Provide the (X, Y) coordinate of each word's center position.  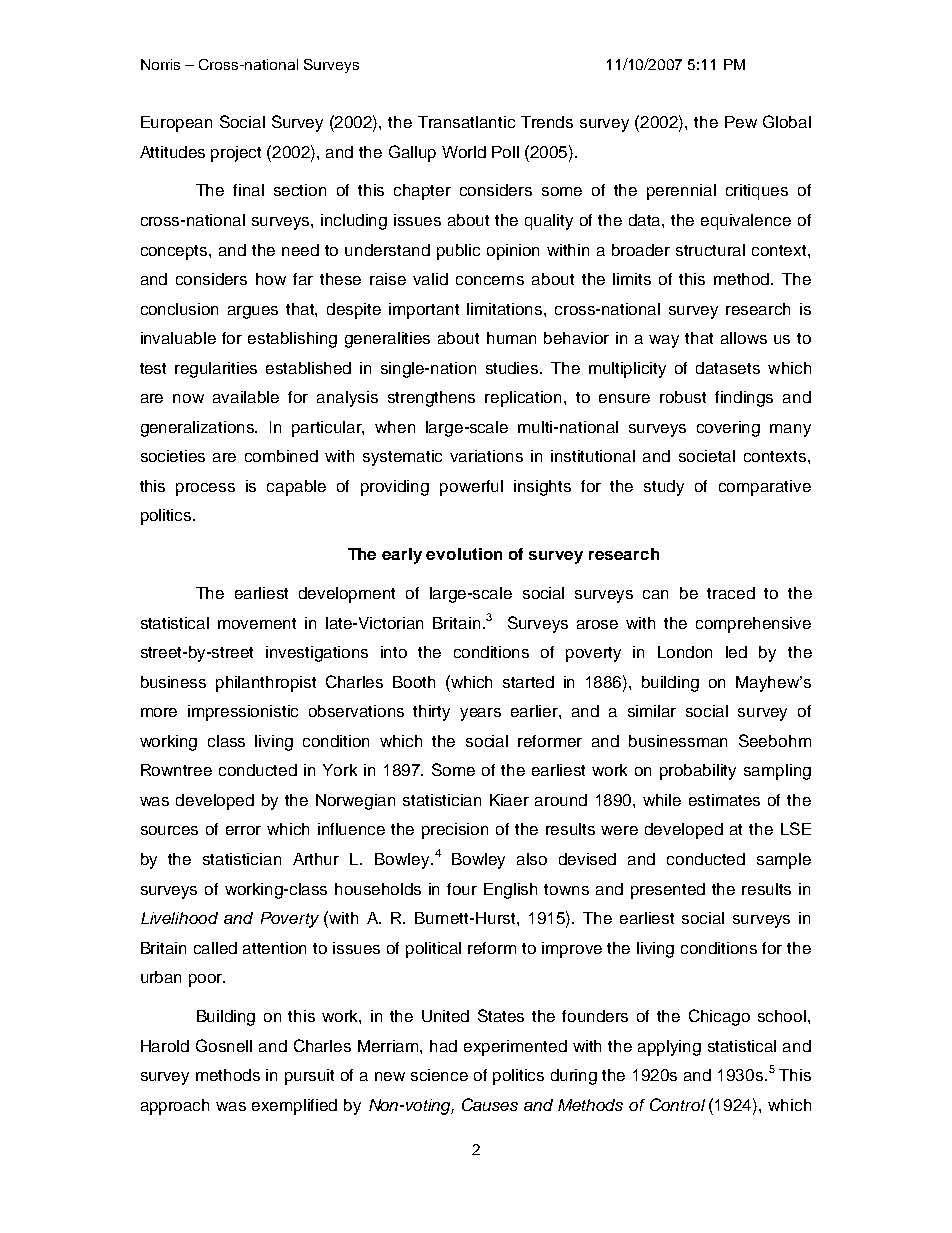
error (243, 830)
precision (455, 831)
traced (731, 593)
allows (744, 338)
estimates (724, 800)
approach (175, 1107)
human (511, 338)
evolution (464, 554)
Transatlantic (466, 122)
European (176, 124)
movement (257, 623)
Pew (741, 122)
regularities (216, 370)
